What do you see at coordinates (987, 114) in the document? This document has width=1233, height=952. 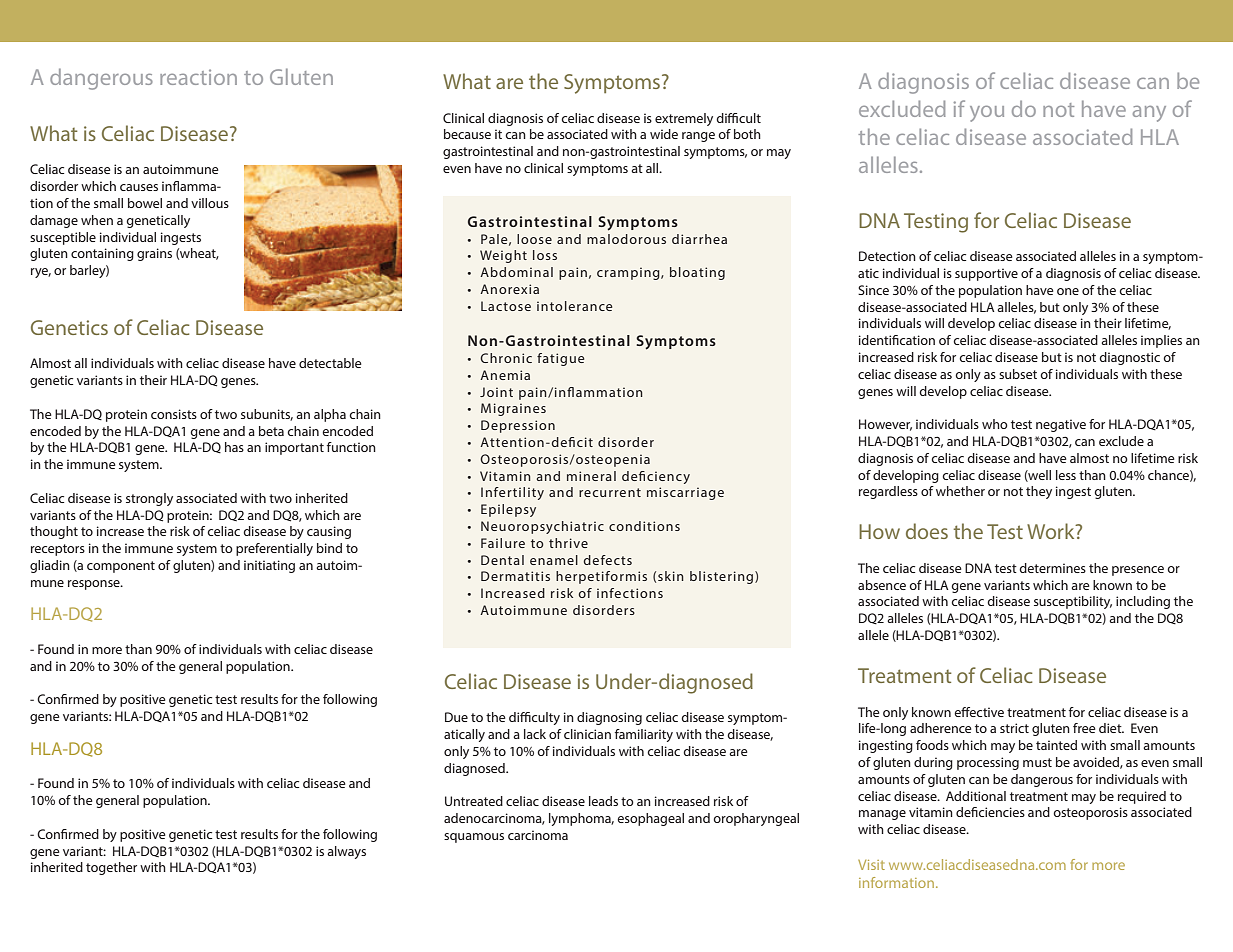 I see `you` at bounding box center [987, 114].
